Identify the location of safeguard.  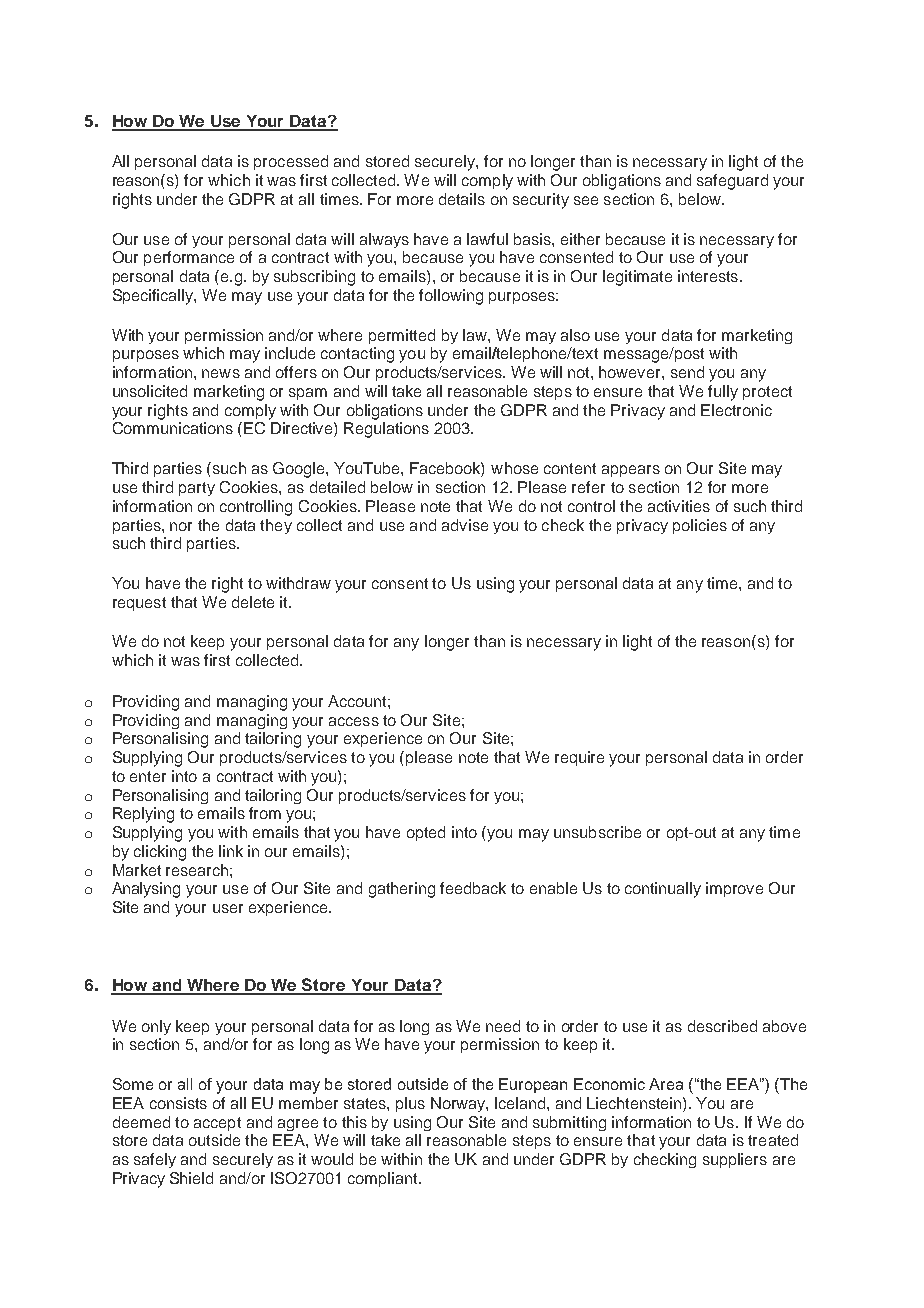
(732, 182).
